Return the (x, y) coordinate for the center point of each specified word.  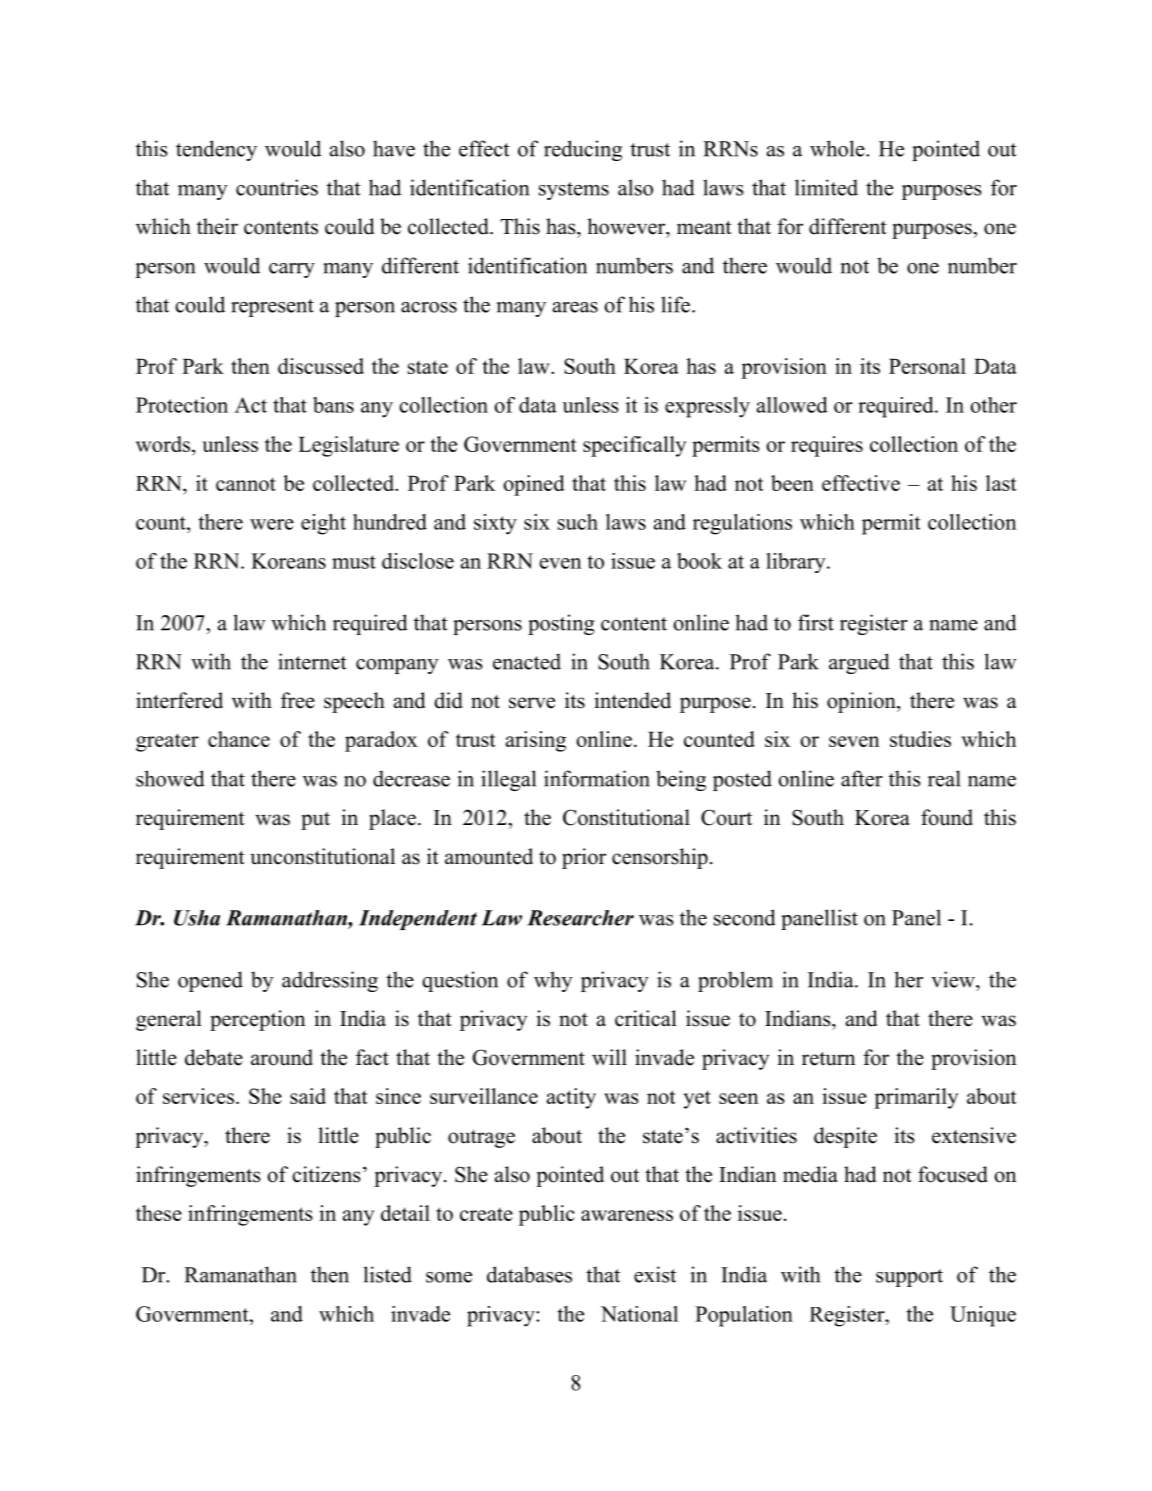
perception (257, 1020)
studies (920, 739)
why (553, 981)
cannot (246, 484)
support (909, 1278)
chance (239, 739)
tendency (216, 150)
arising (536, 741)
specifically (634, 446)
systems (574, 191)
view (954, 979)
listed (388, 1274)
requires (827, 446)
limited (826, 187)
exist (655, 1274)
